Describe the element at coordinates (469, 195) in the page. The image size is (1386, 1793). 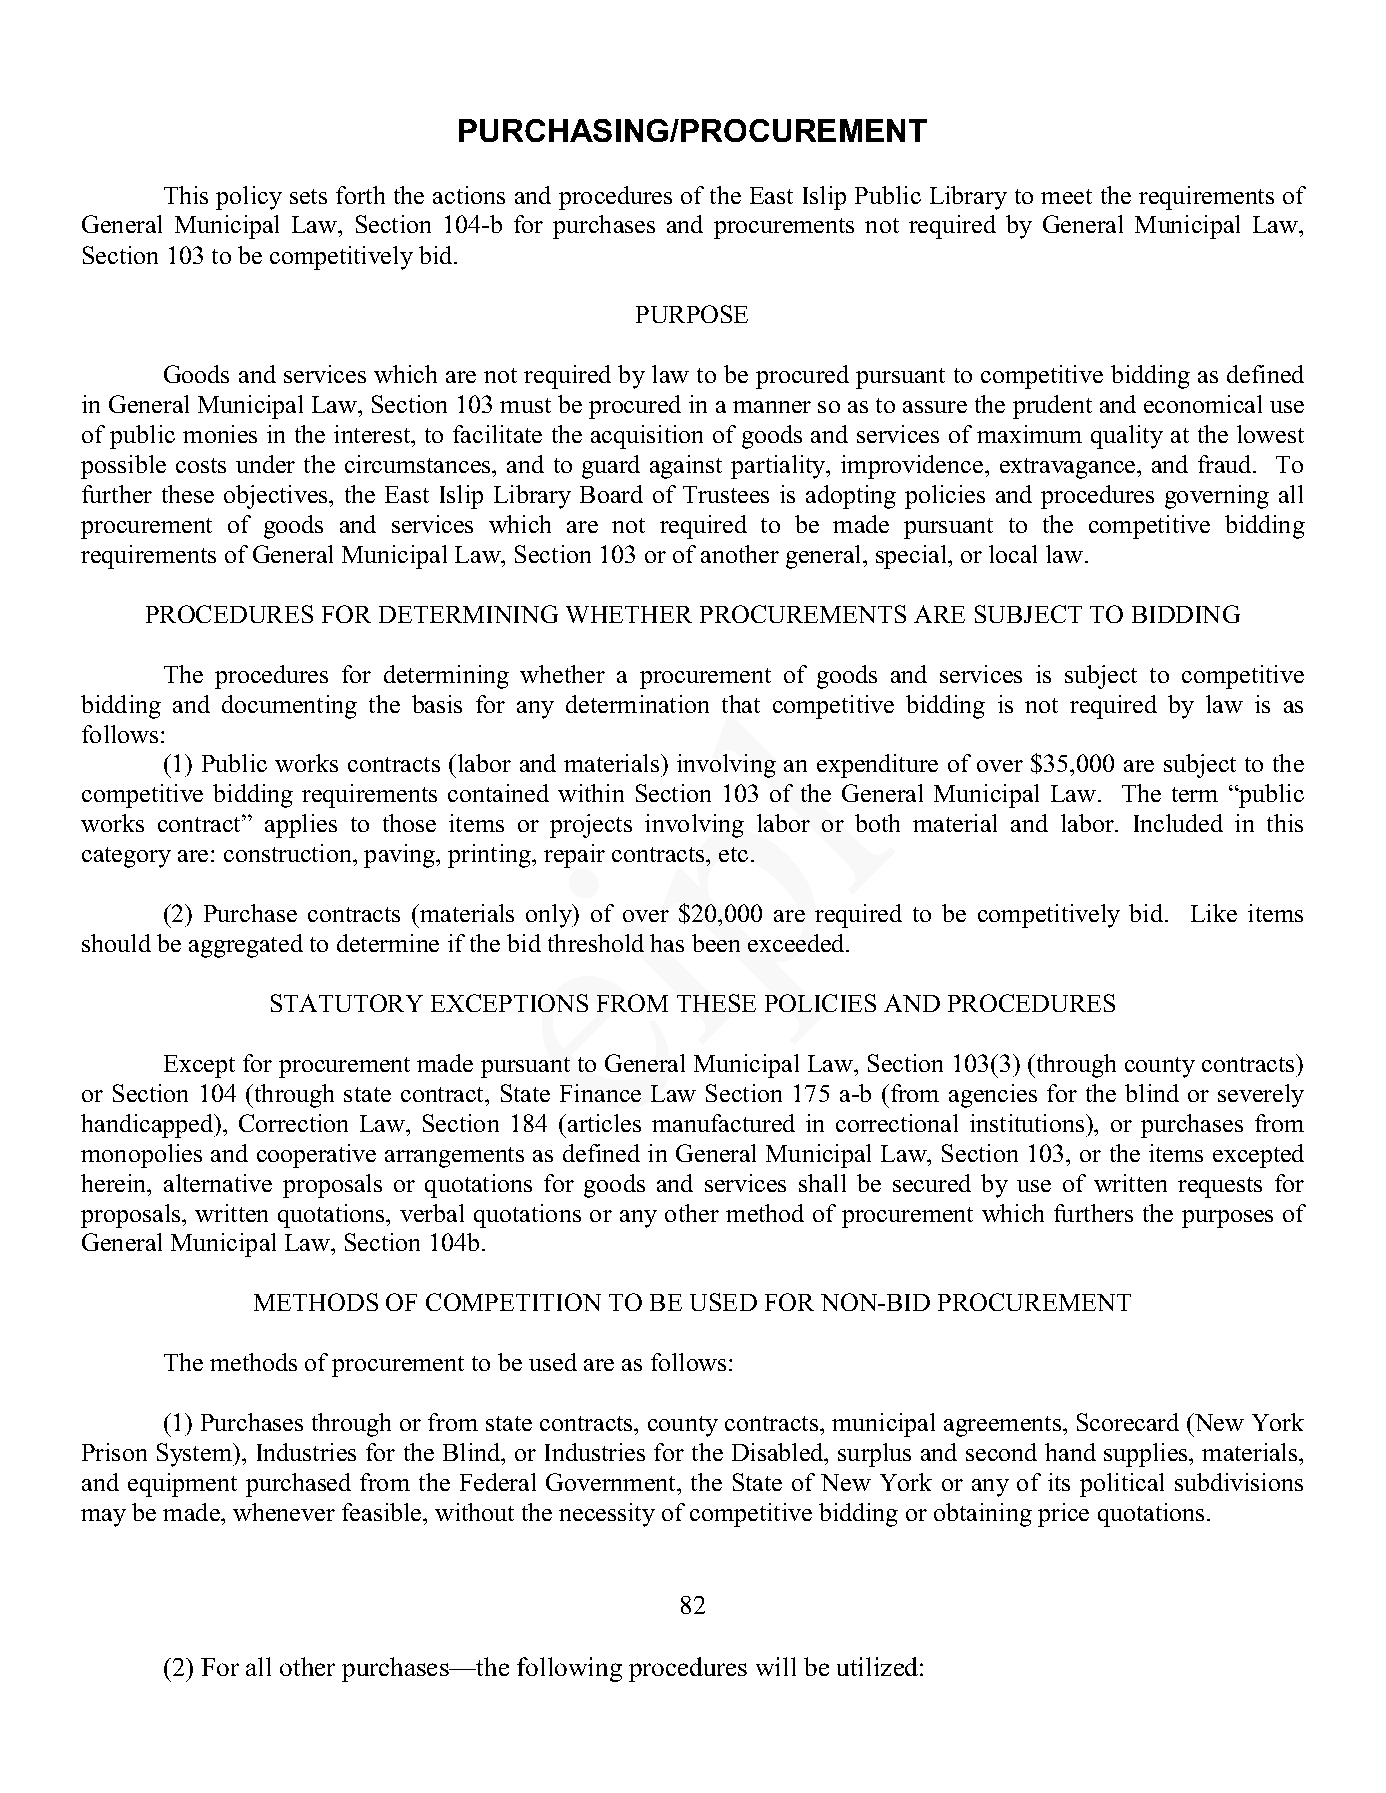
I see `actions` at that location.
